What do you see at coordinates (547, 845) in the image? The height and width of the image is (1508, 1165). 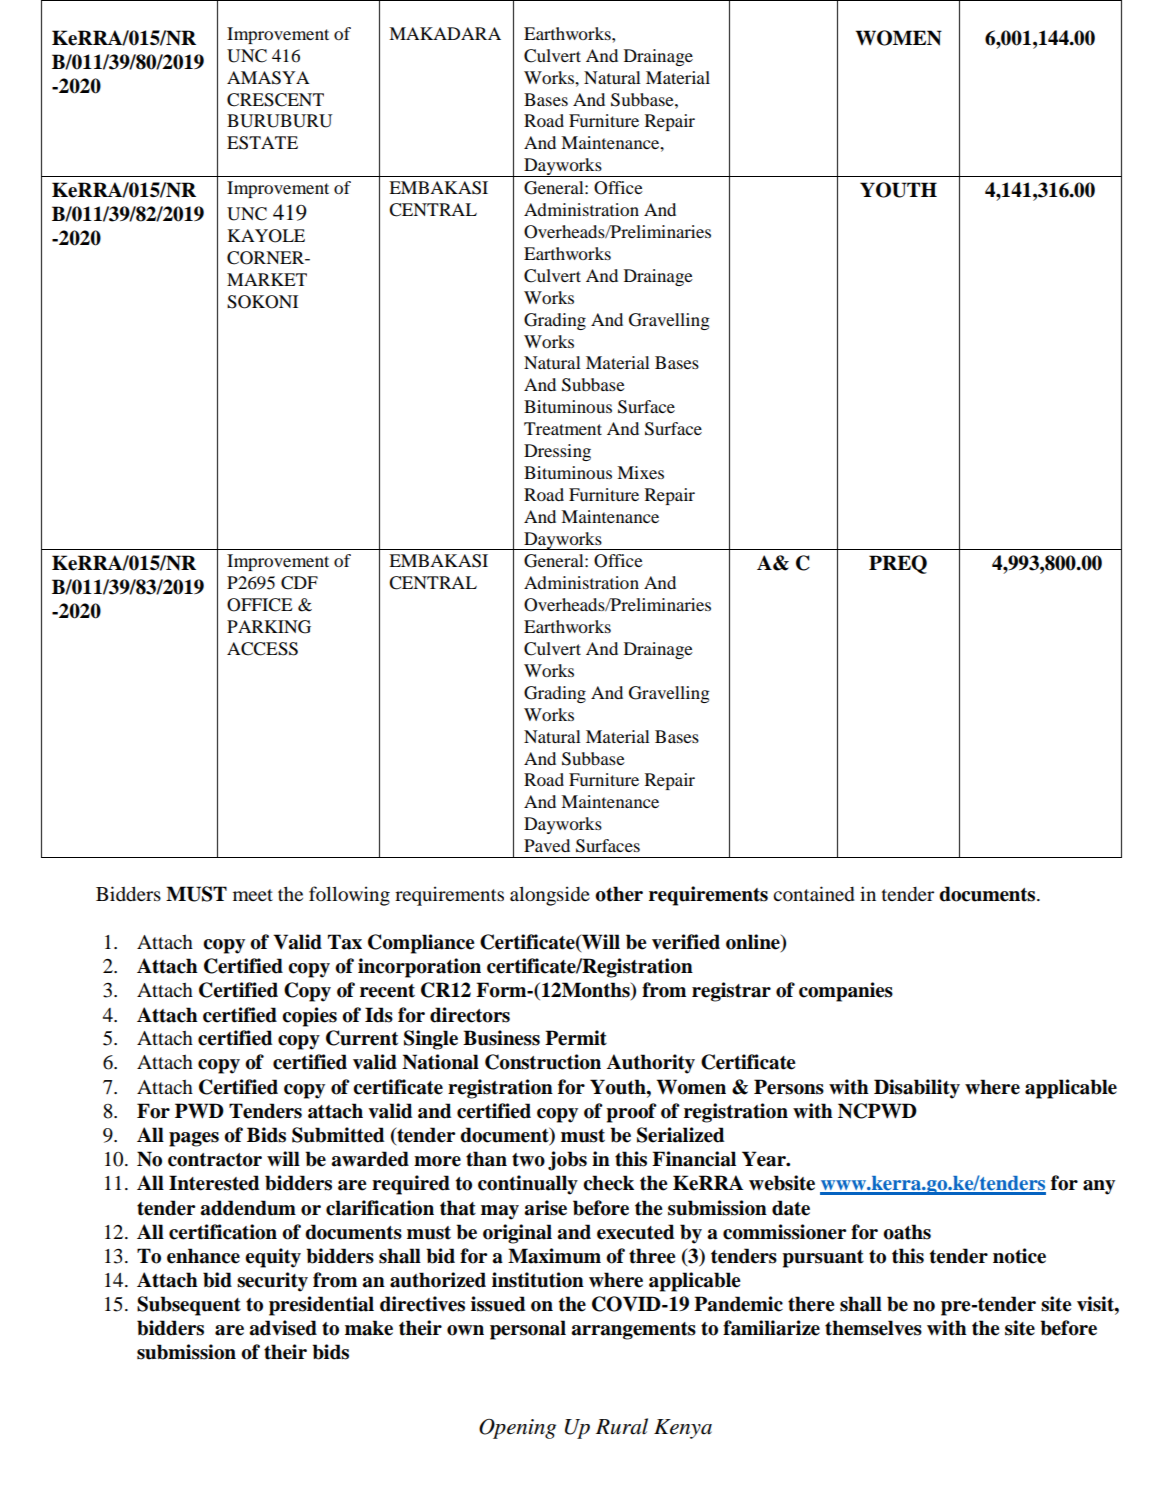 I see `Paved` at bounding box center [547, 845].
